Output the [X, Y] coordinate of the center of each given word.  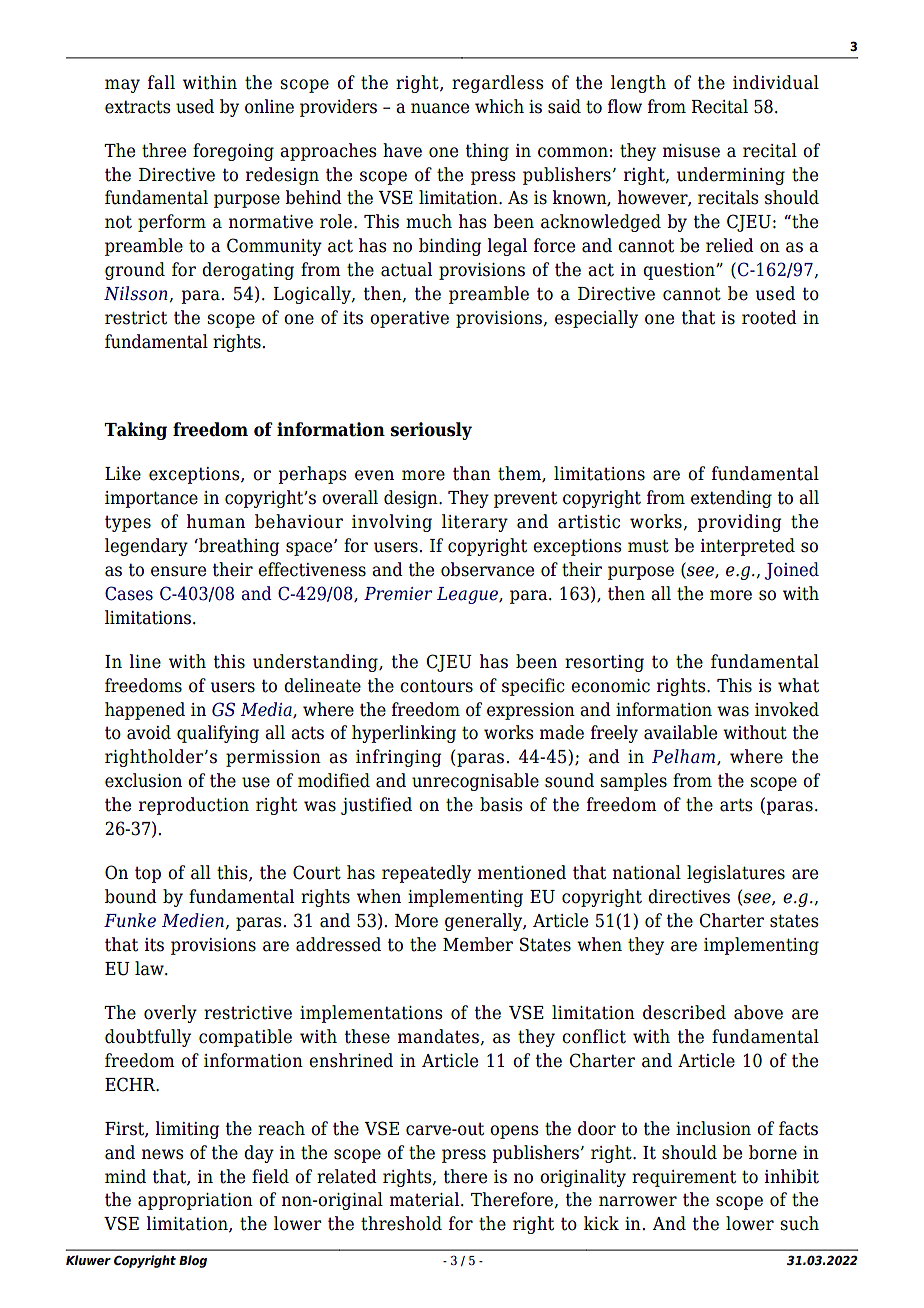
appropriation [195, 1201]
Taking [135, 431]
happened [145, 711]
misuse [691, 151]
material [426, 1199]
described [684, 1012]
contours [436, 686]
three [164, 150]
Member [478, 944]
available [680, 732]
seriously [431, 431]
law [150, 968]
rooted [769, 317]
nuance [440, 108]
